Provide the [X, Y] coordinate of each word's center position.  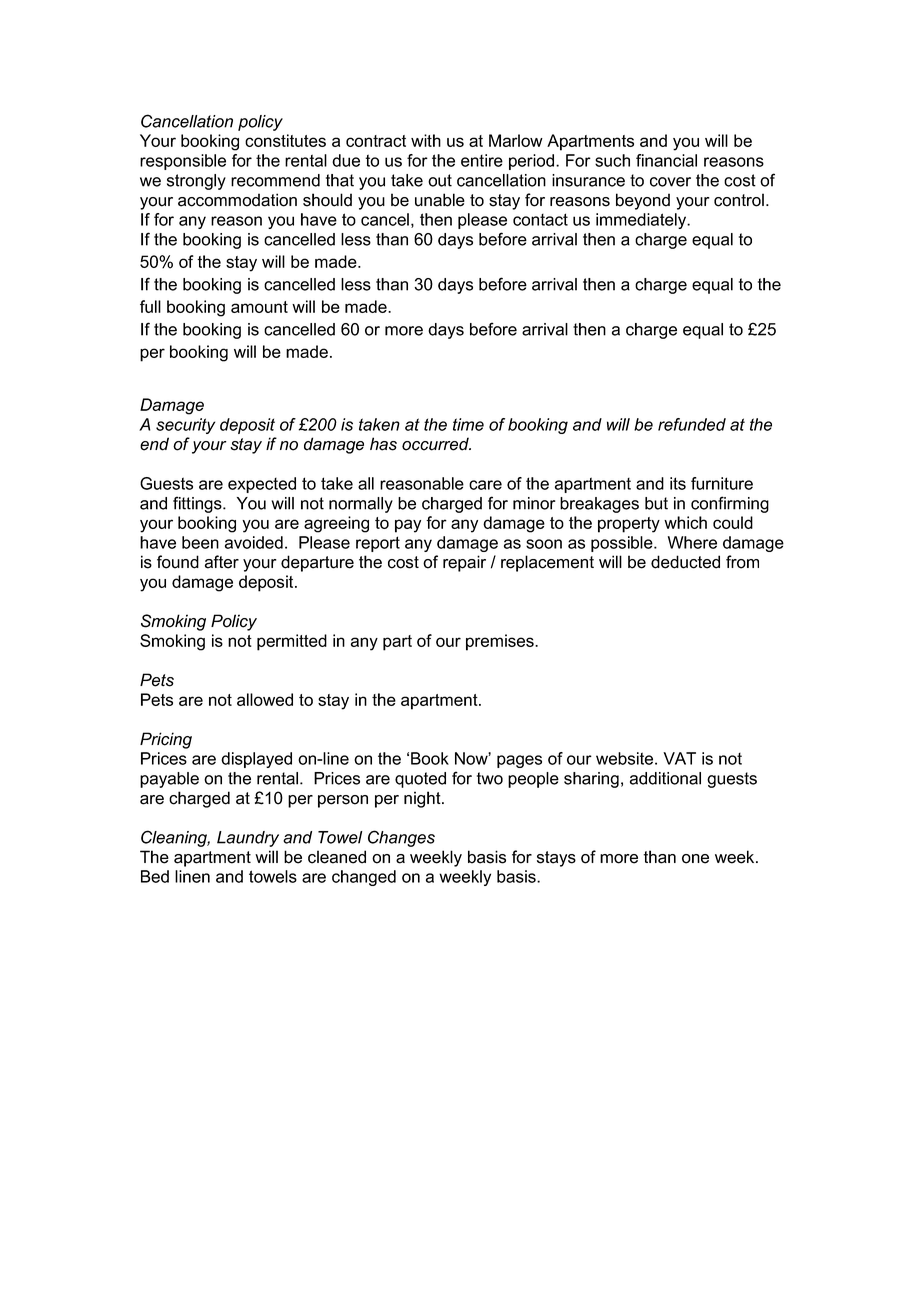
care [485, 485]
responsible [183, 162]
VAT [679, 758]
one [695, 859]
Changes [401, 838]
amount [259, 307]
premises [501, 642]
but [656, 503]
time [468, 424]
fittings [198, 504]
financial [666, 160]
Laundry [248, 839]
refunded [692, 424]
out [440, 180]
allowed [265, 699]
